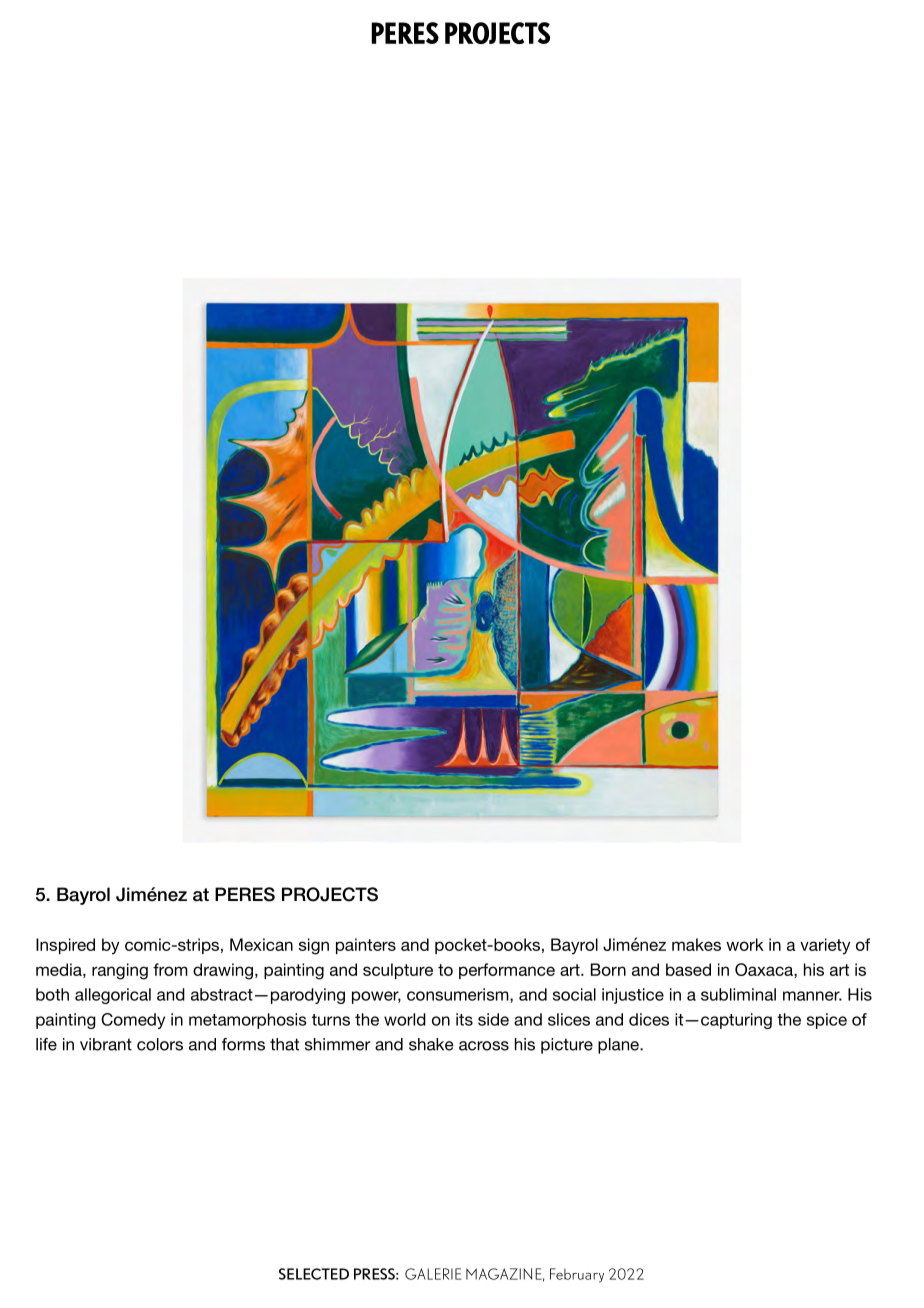 The image size is (924, 1308). I want to click on from, so click(170, 969).
